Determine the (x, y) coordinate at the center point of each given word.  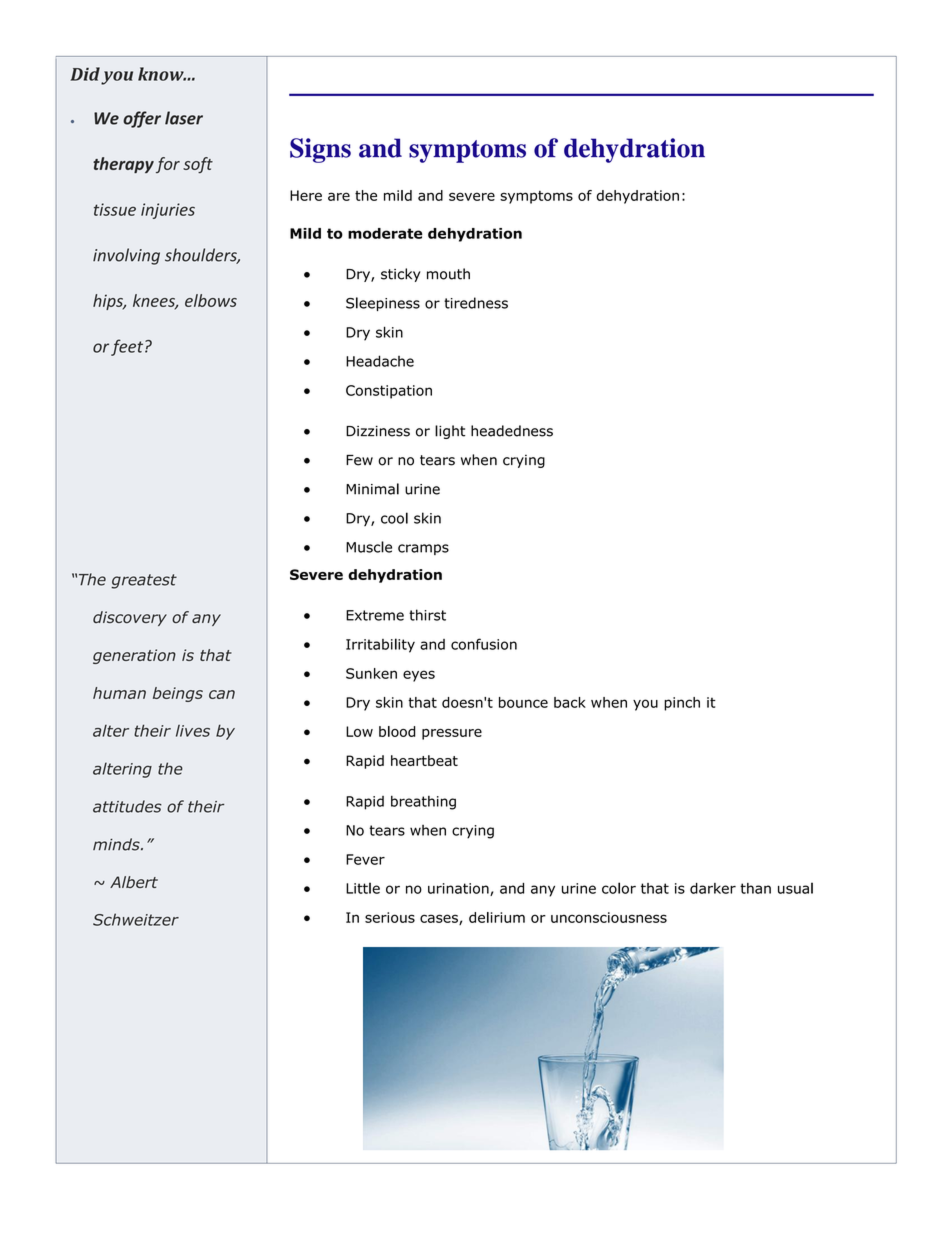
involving (126, 256)
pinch (682, 704)
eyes (419, 676)
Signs (320, 150)
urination (459, 889)
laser (184, 118)
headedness (512, 431)
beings (178, 694)
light (450, 432)
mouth (448, 274)
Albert (134, 882)
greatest (144, 581)
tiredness (476, 303)
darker (713, 888)
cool (394, 518)
